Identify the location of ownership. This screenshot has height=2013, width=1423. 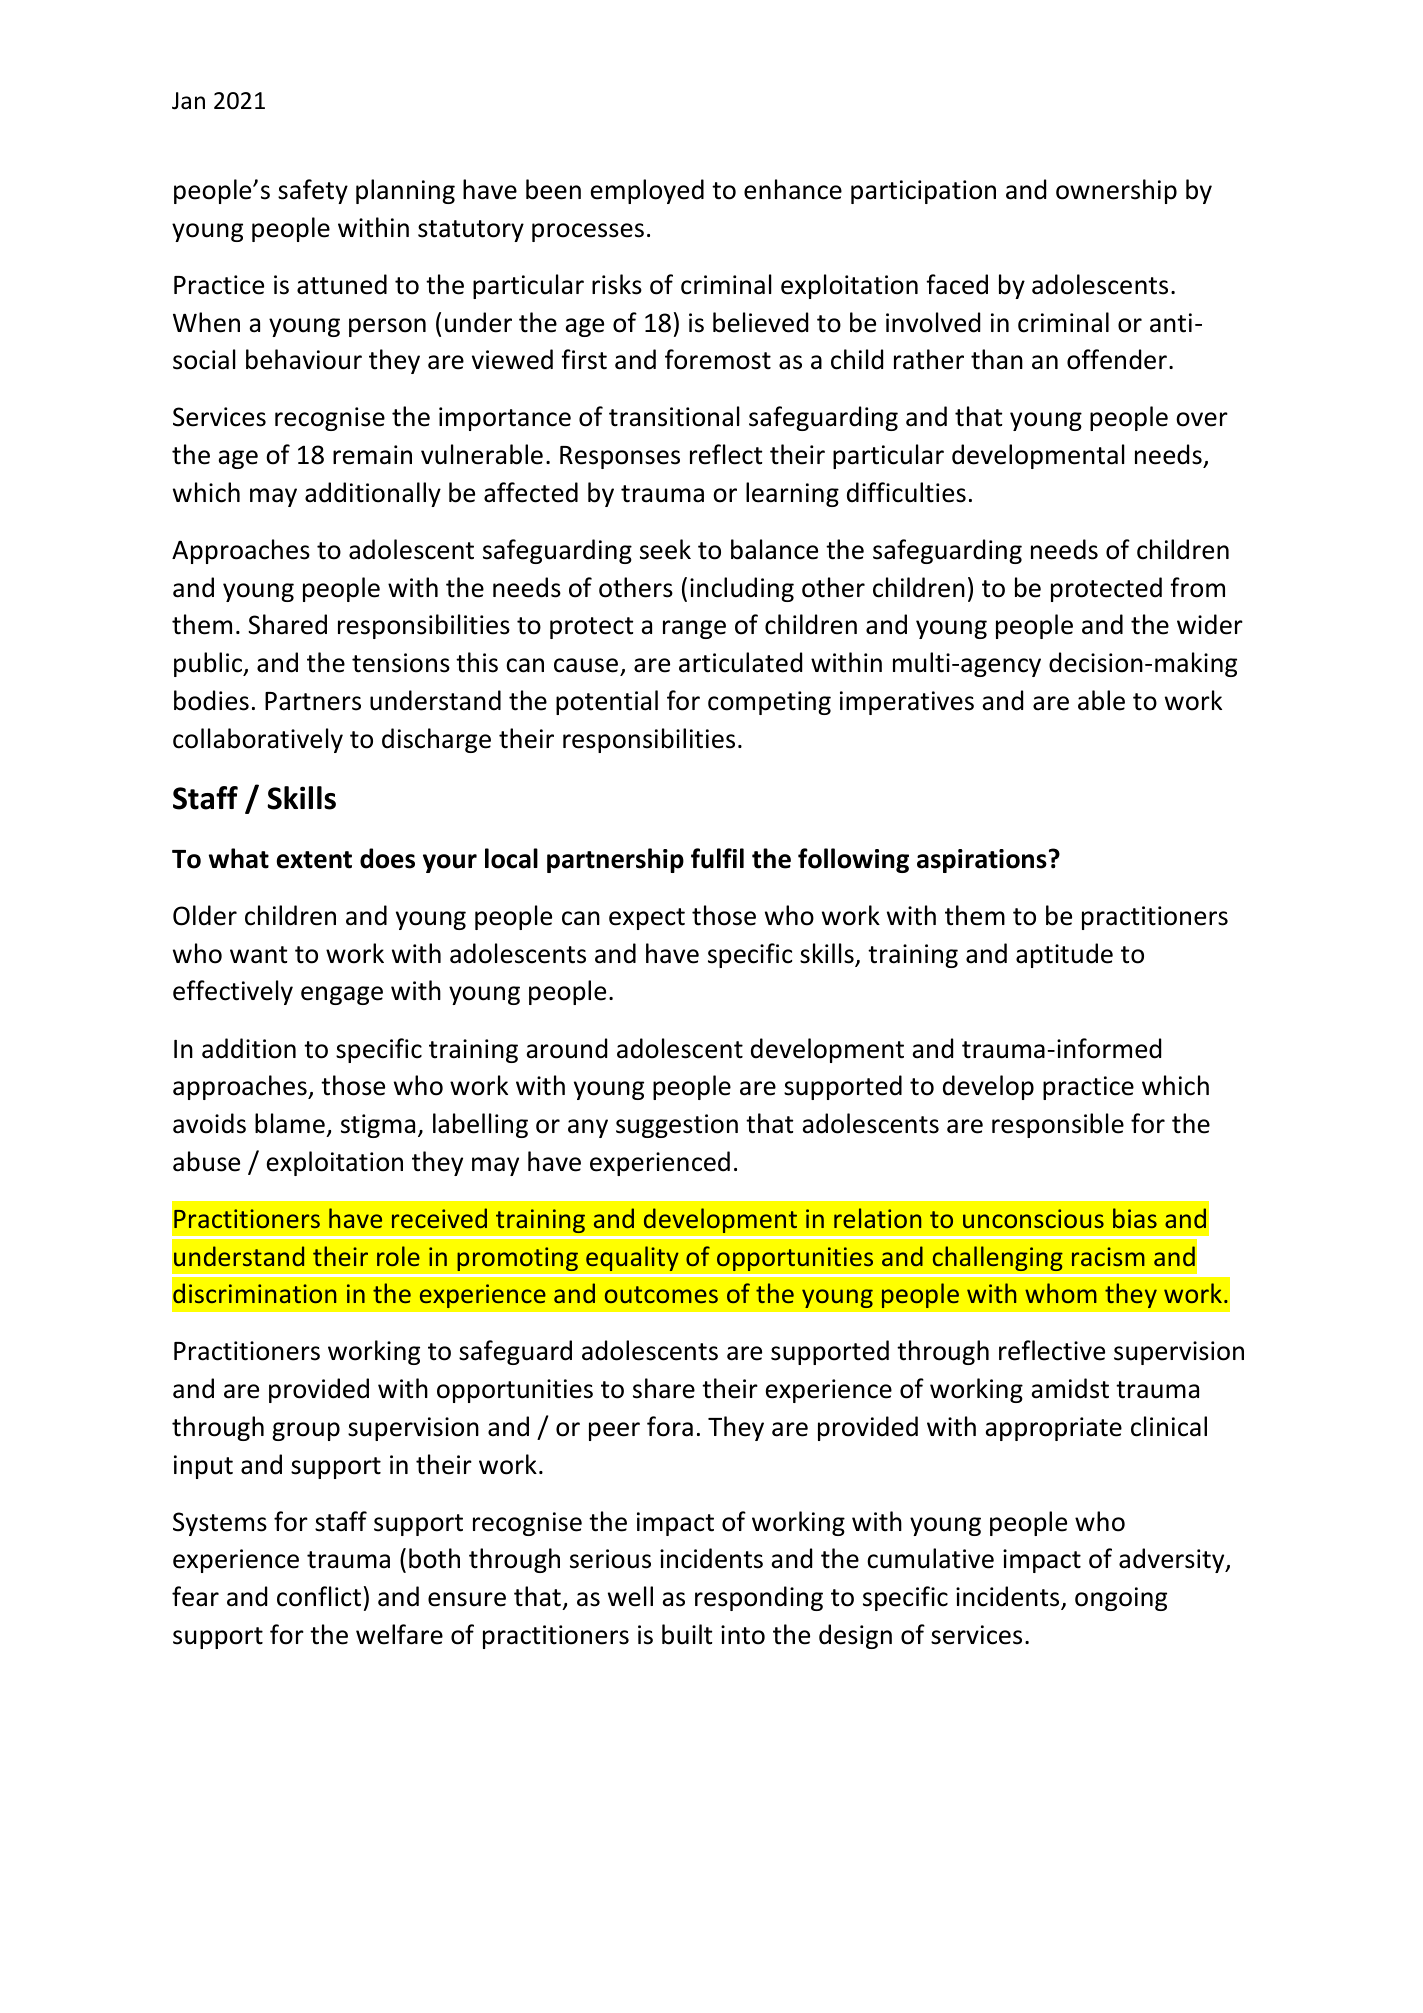
(1116, 191).
